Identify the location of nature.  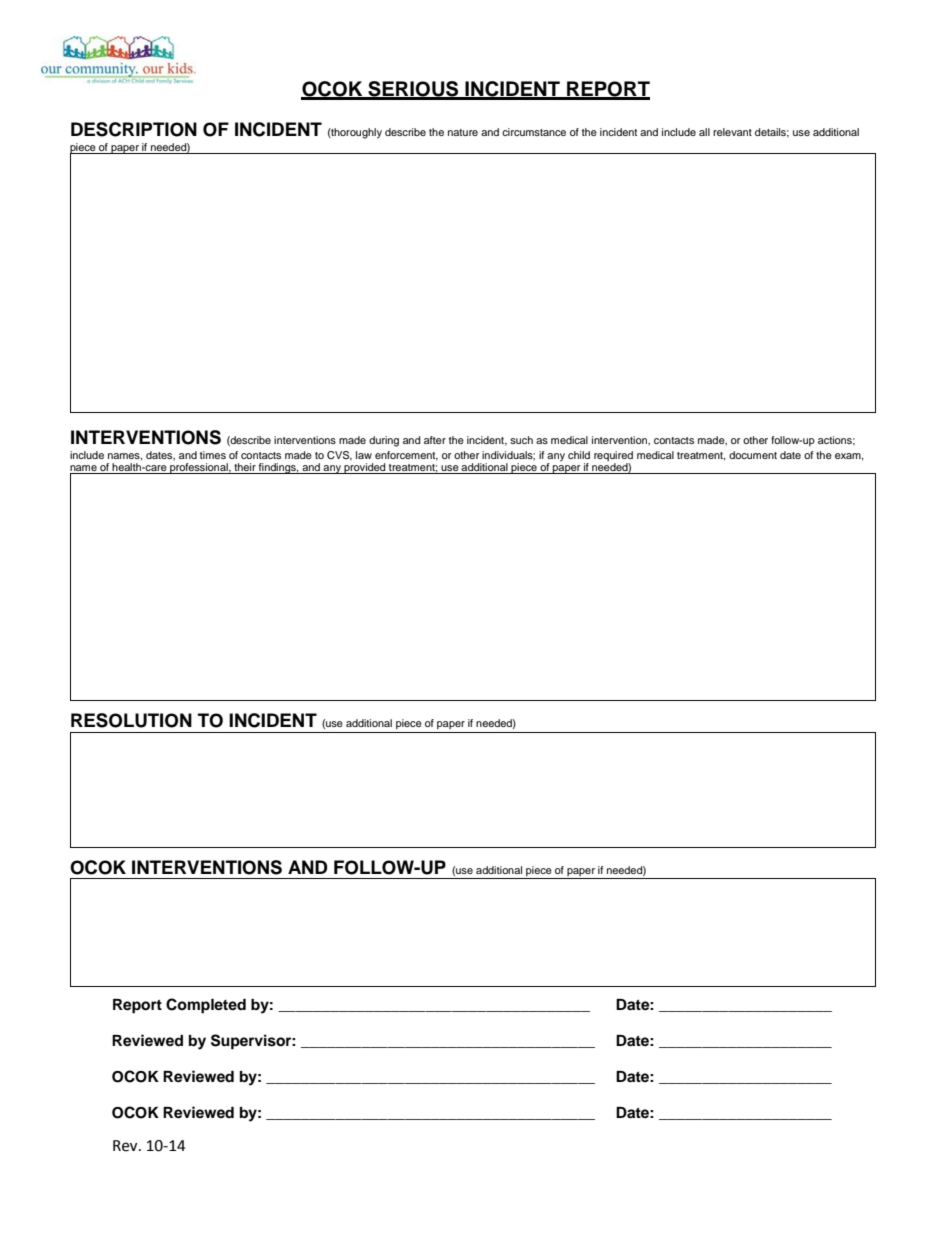
(463, 132).
